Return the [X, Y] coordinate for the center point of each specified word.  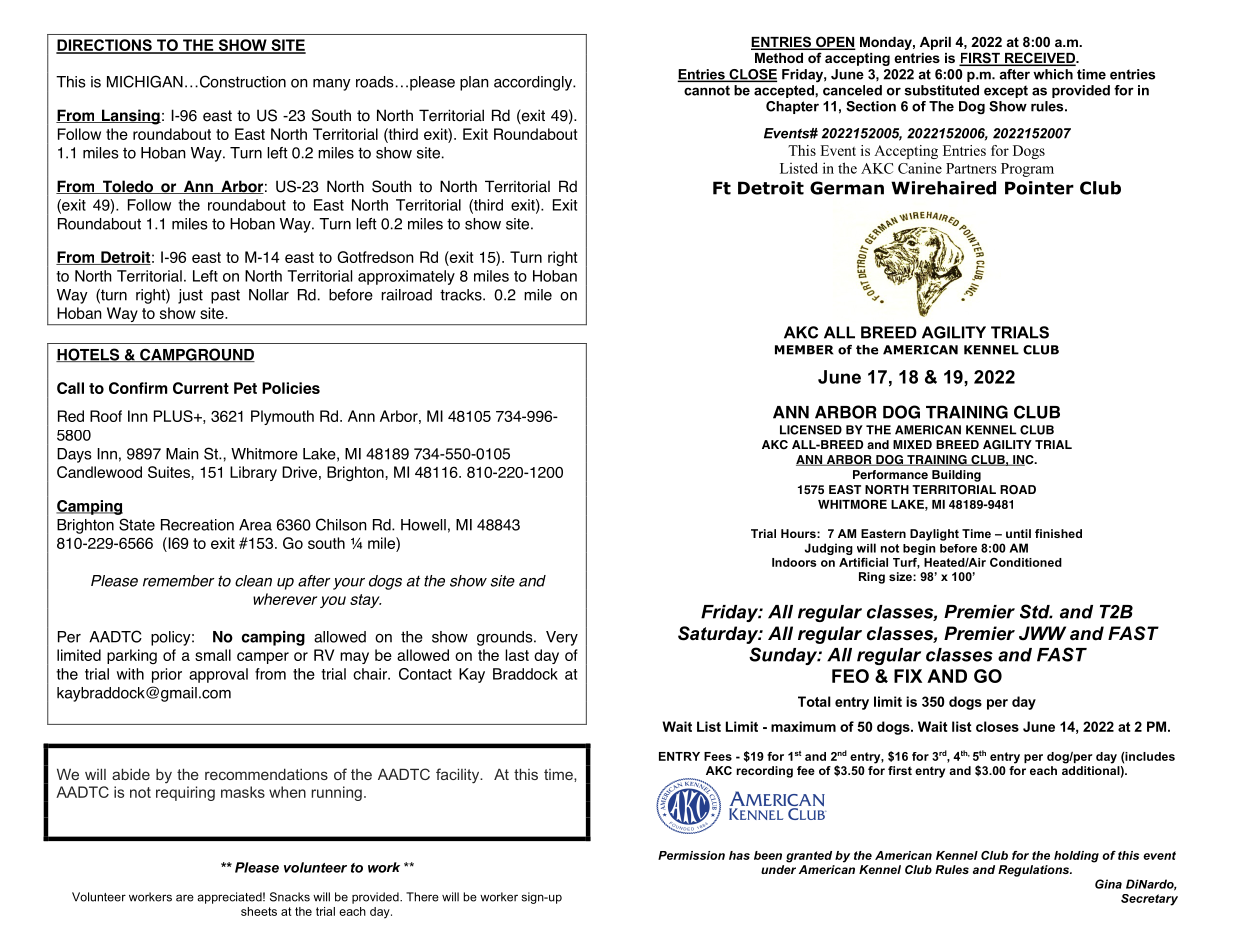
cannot [707, 91]
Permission [691, 855]
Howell [423, 525]
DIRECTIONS [105, 46]
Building [956, 476]
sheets [259, 911]
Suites [169, 472]
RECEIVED [1039, 59]
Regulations [1035, 871]
